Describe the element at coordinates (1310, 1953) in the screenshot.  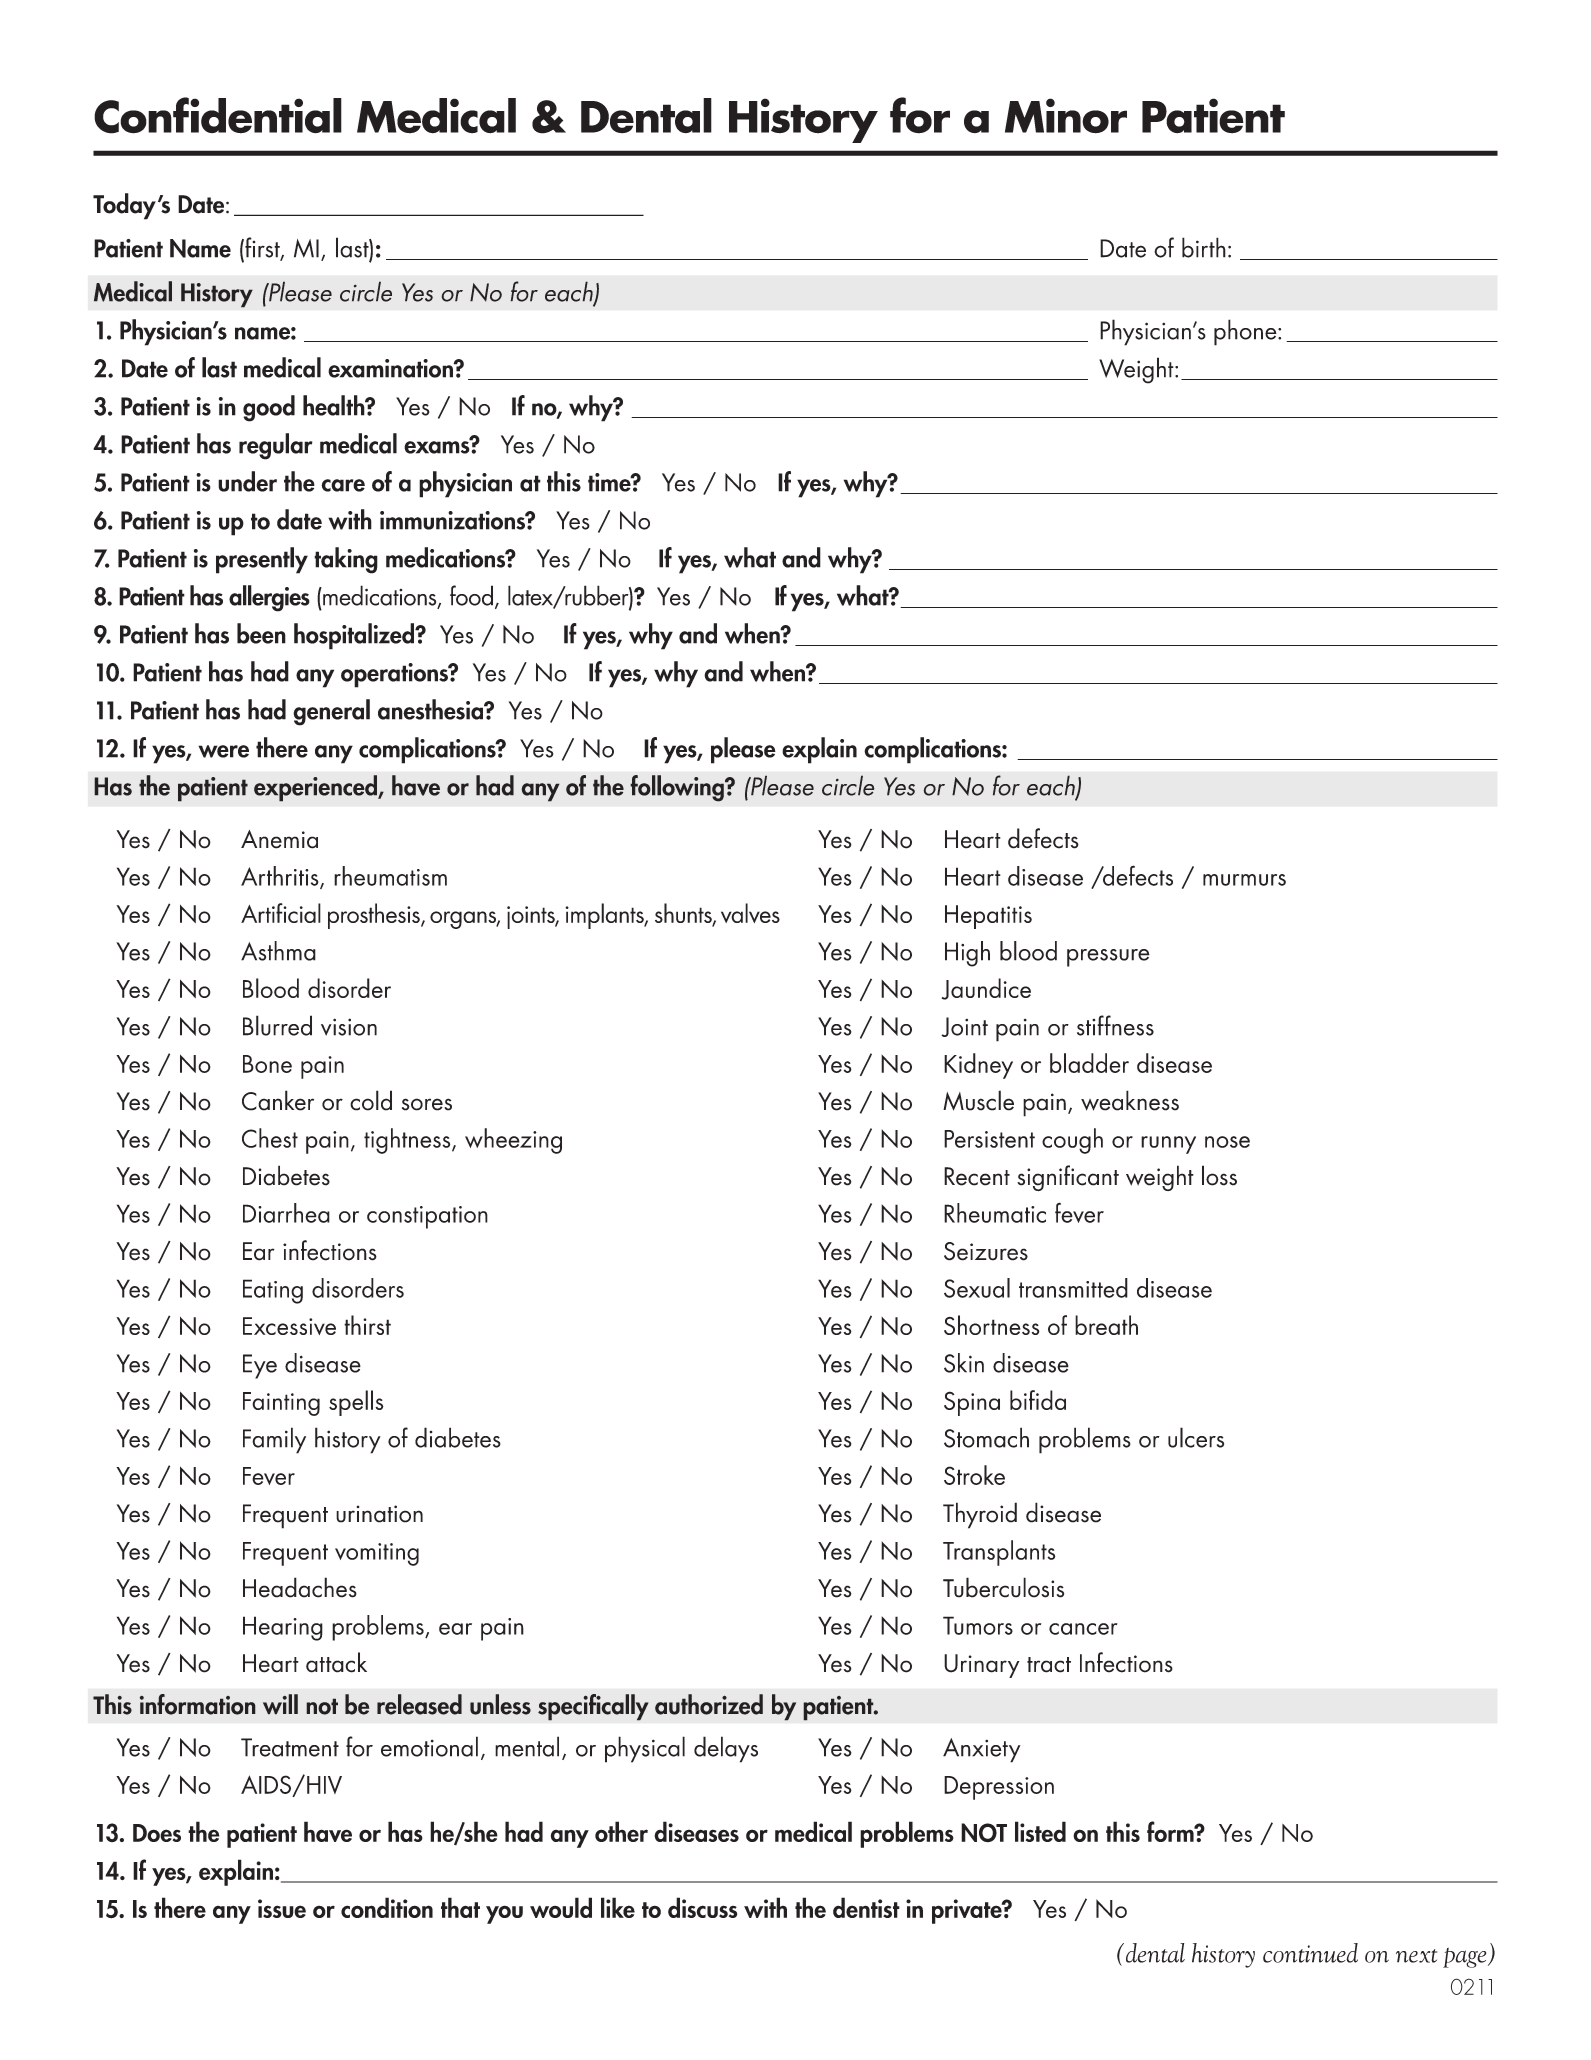
I see `continued` at that location.
